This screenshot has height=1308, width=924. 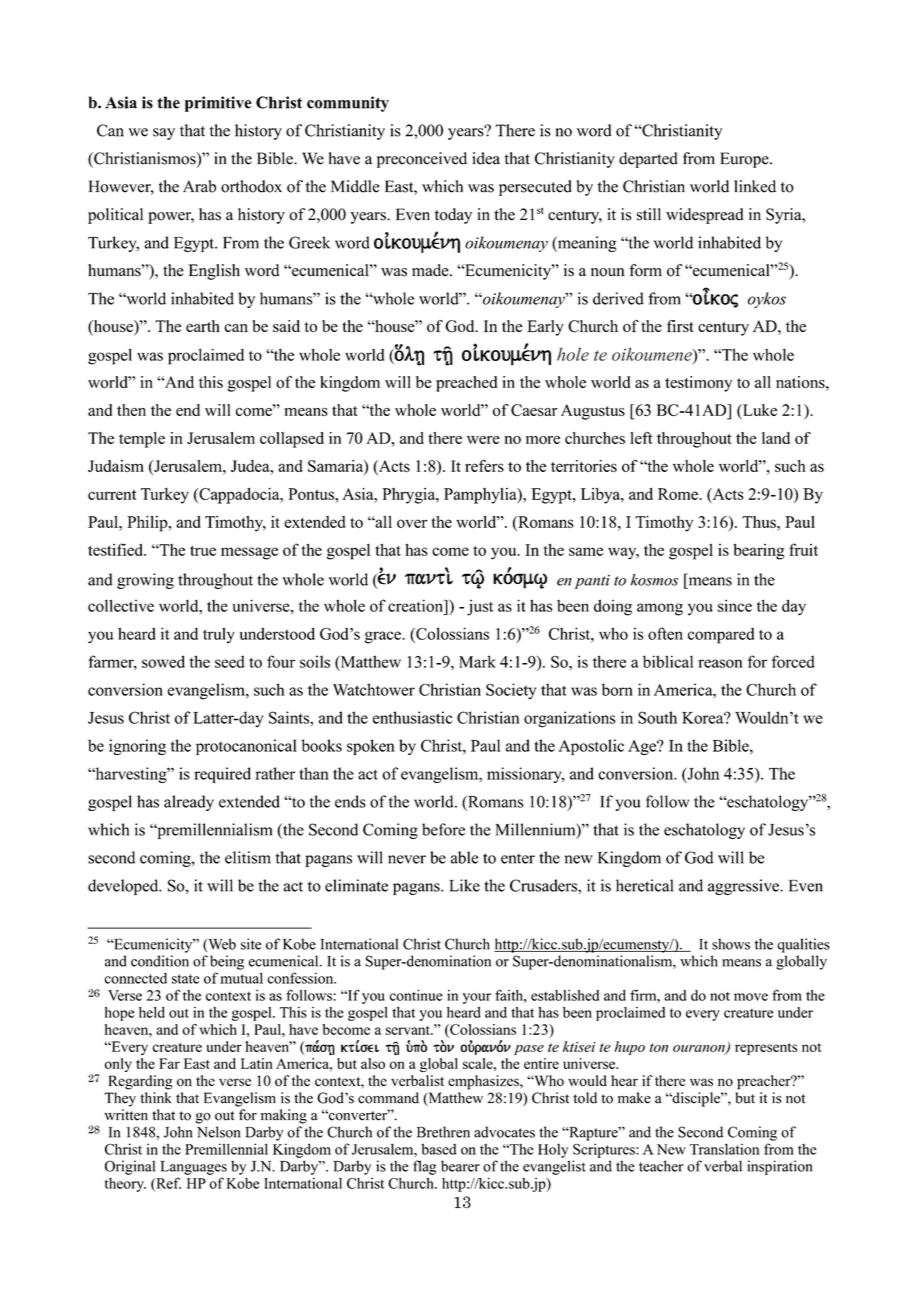 What do you see at coordinates (219, 635) in the screenshot?
I see `truly` at bounding box center [219, 635].
